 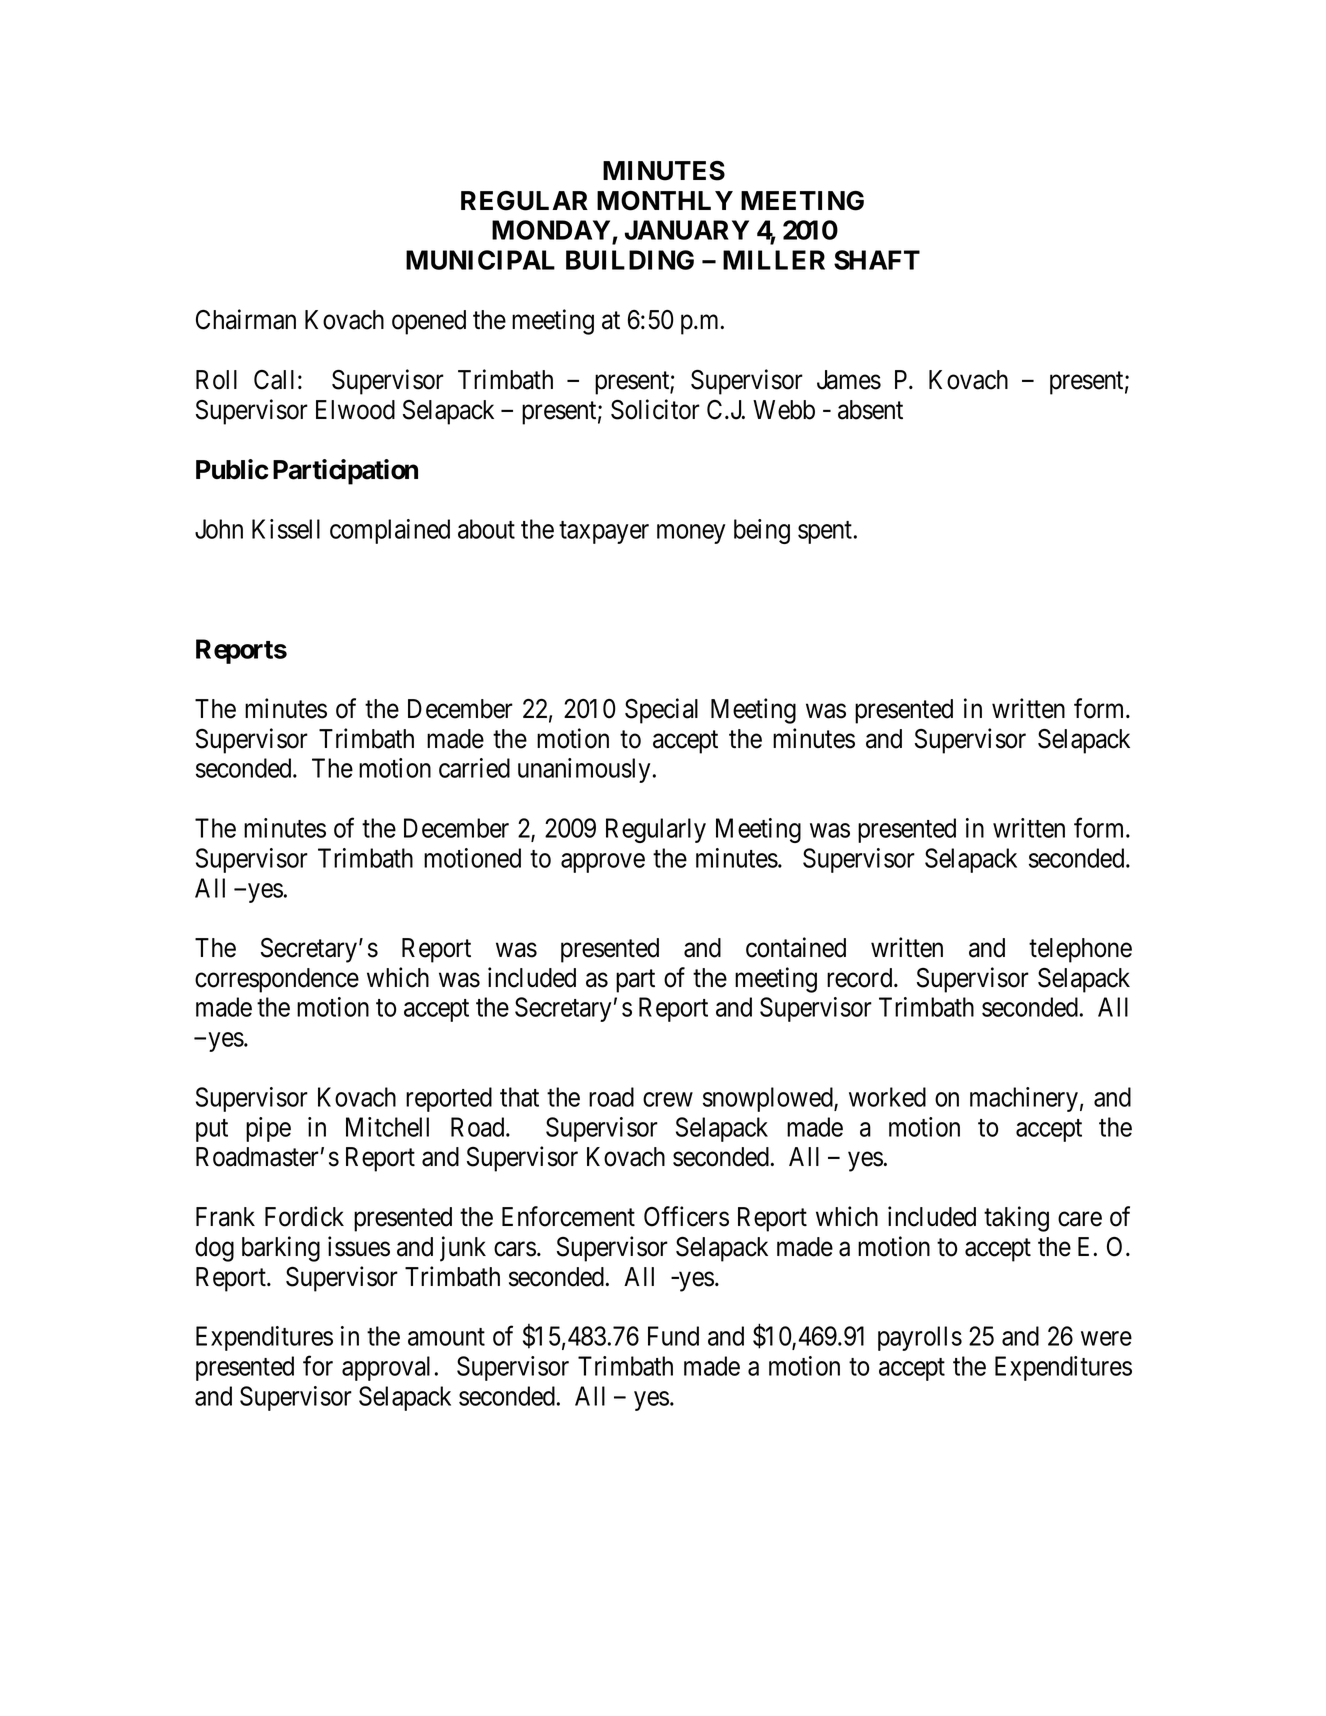 I want to click on money, so click(x=691, y=534).
